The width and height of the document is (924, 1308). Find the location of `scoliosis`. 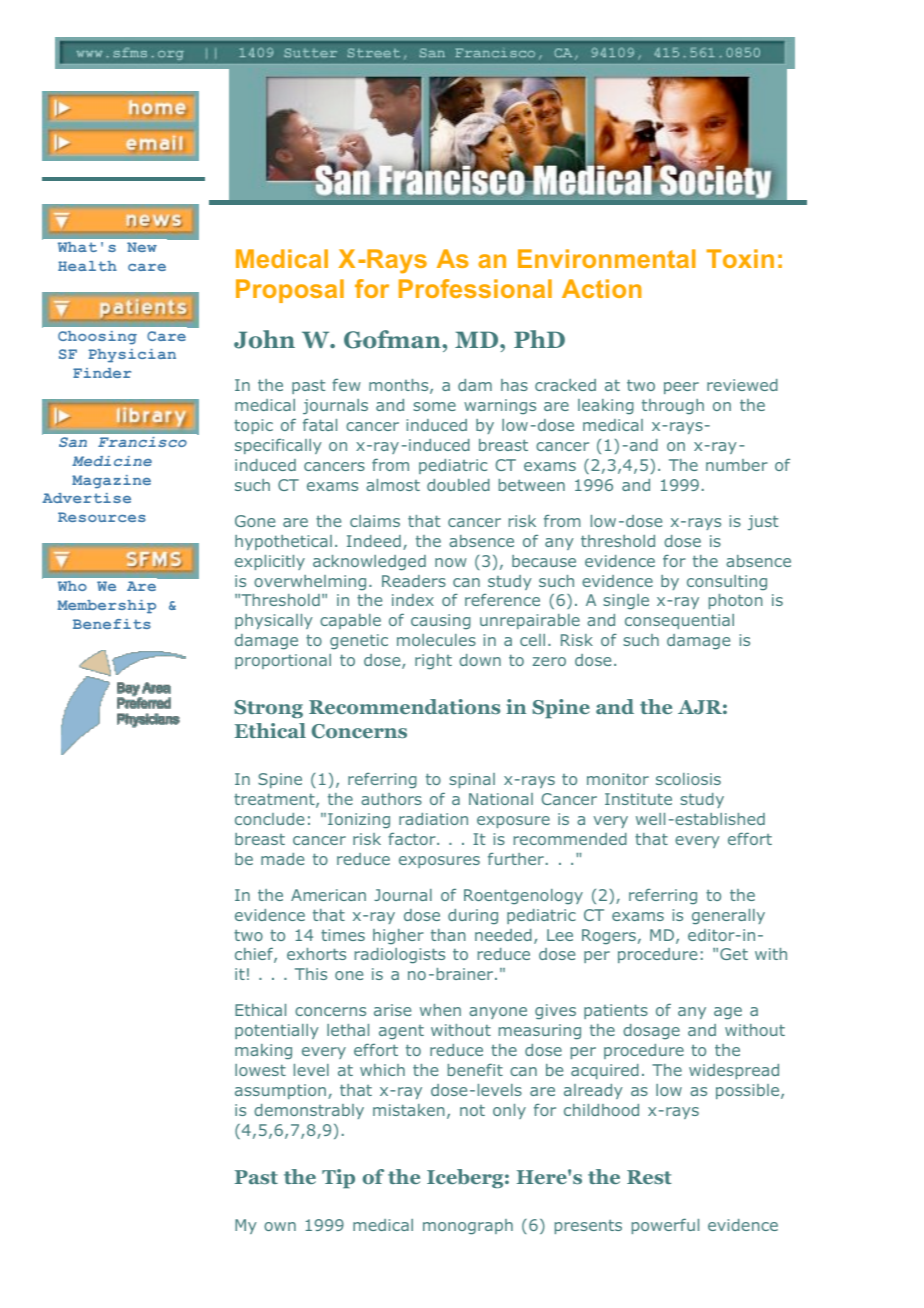

scoliosis is located at coordinates (688, 779).
